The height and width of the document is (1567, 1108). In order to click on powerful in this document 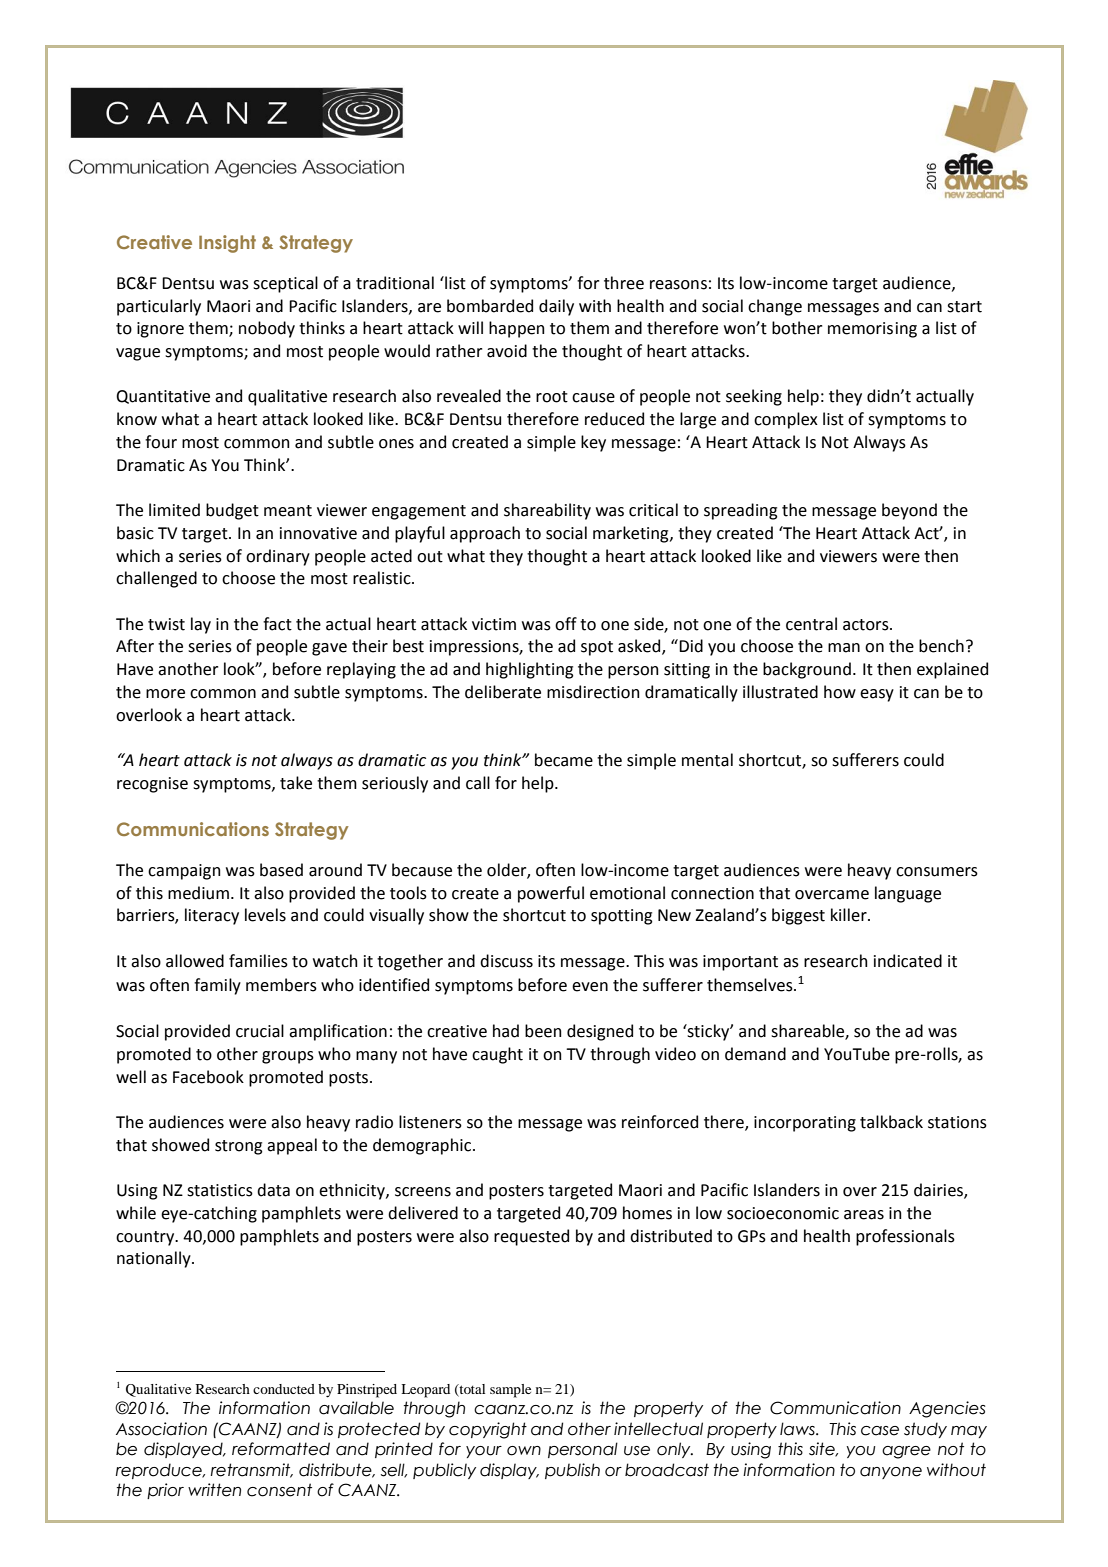, I will do `click(551, 894)`.
